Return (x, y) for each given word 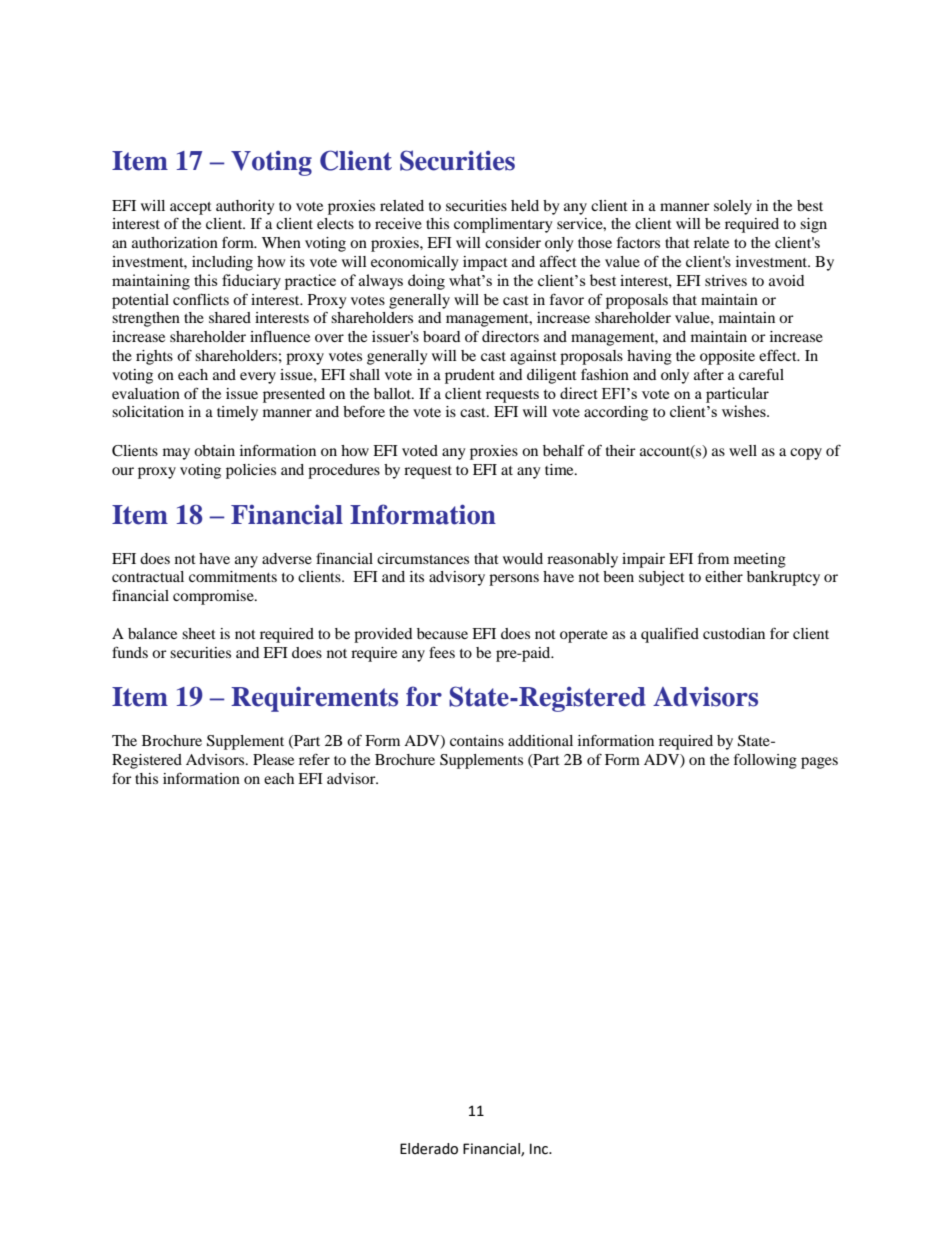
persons (514, 580)
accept (191, 208)
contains (477, 740)
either (724, 576)
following (765, 761)
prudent (470, 376)
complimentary (503, 225)
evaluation (146, 393)
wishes (745, 411)
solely (733, 207)
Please (273, 759)
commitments (233, 576)
